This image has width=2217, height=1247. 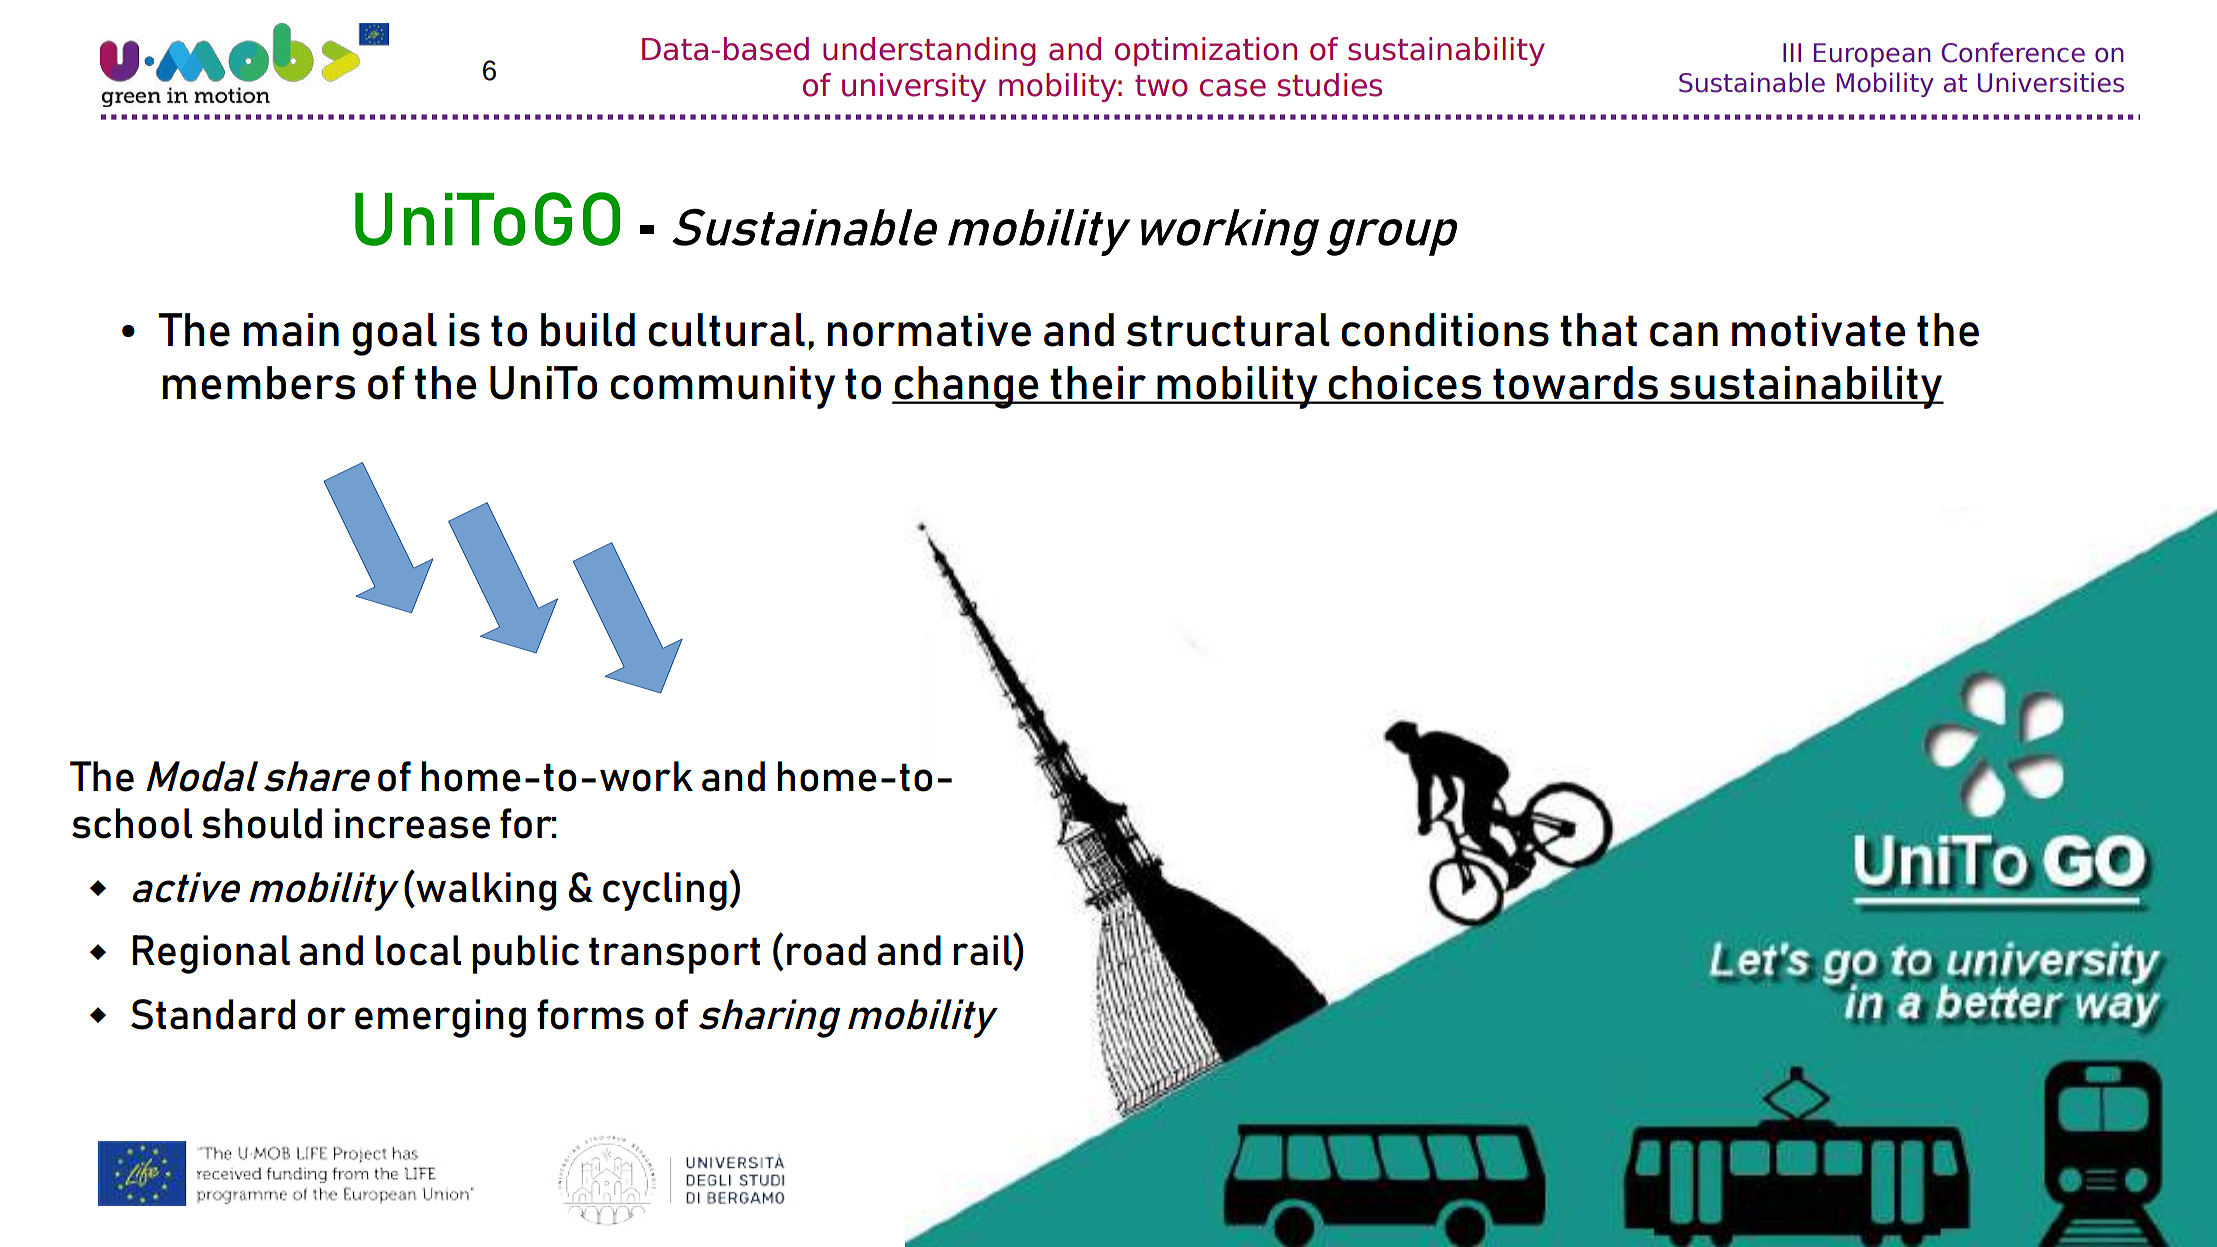 What do you see at coordinates (440, 1018) in the image?
I see `emerging` at bounding box center [440, 1018].
